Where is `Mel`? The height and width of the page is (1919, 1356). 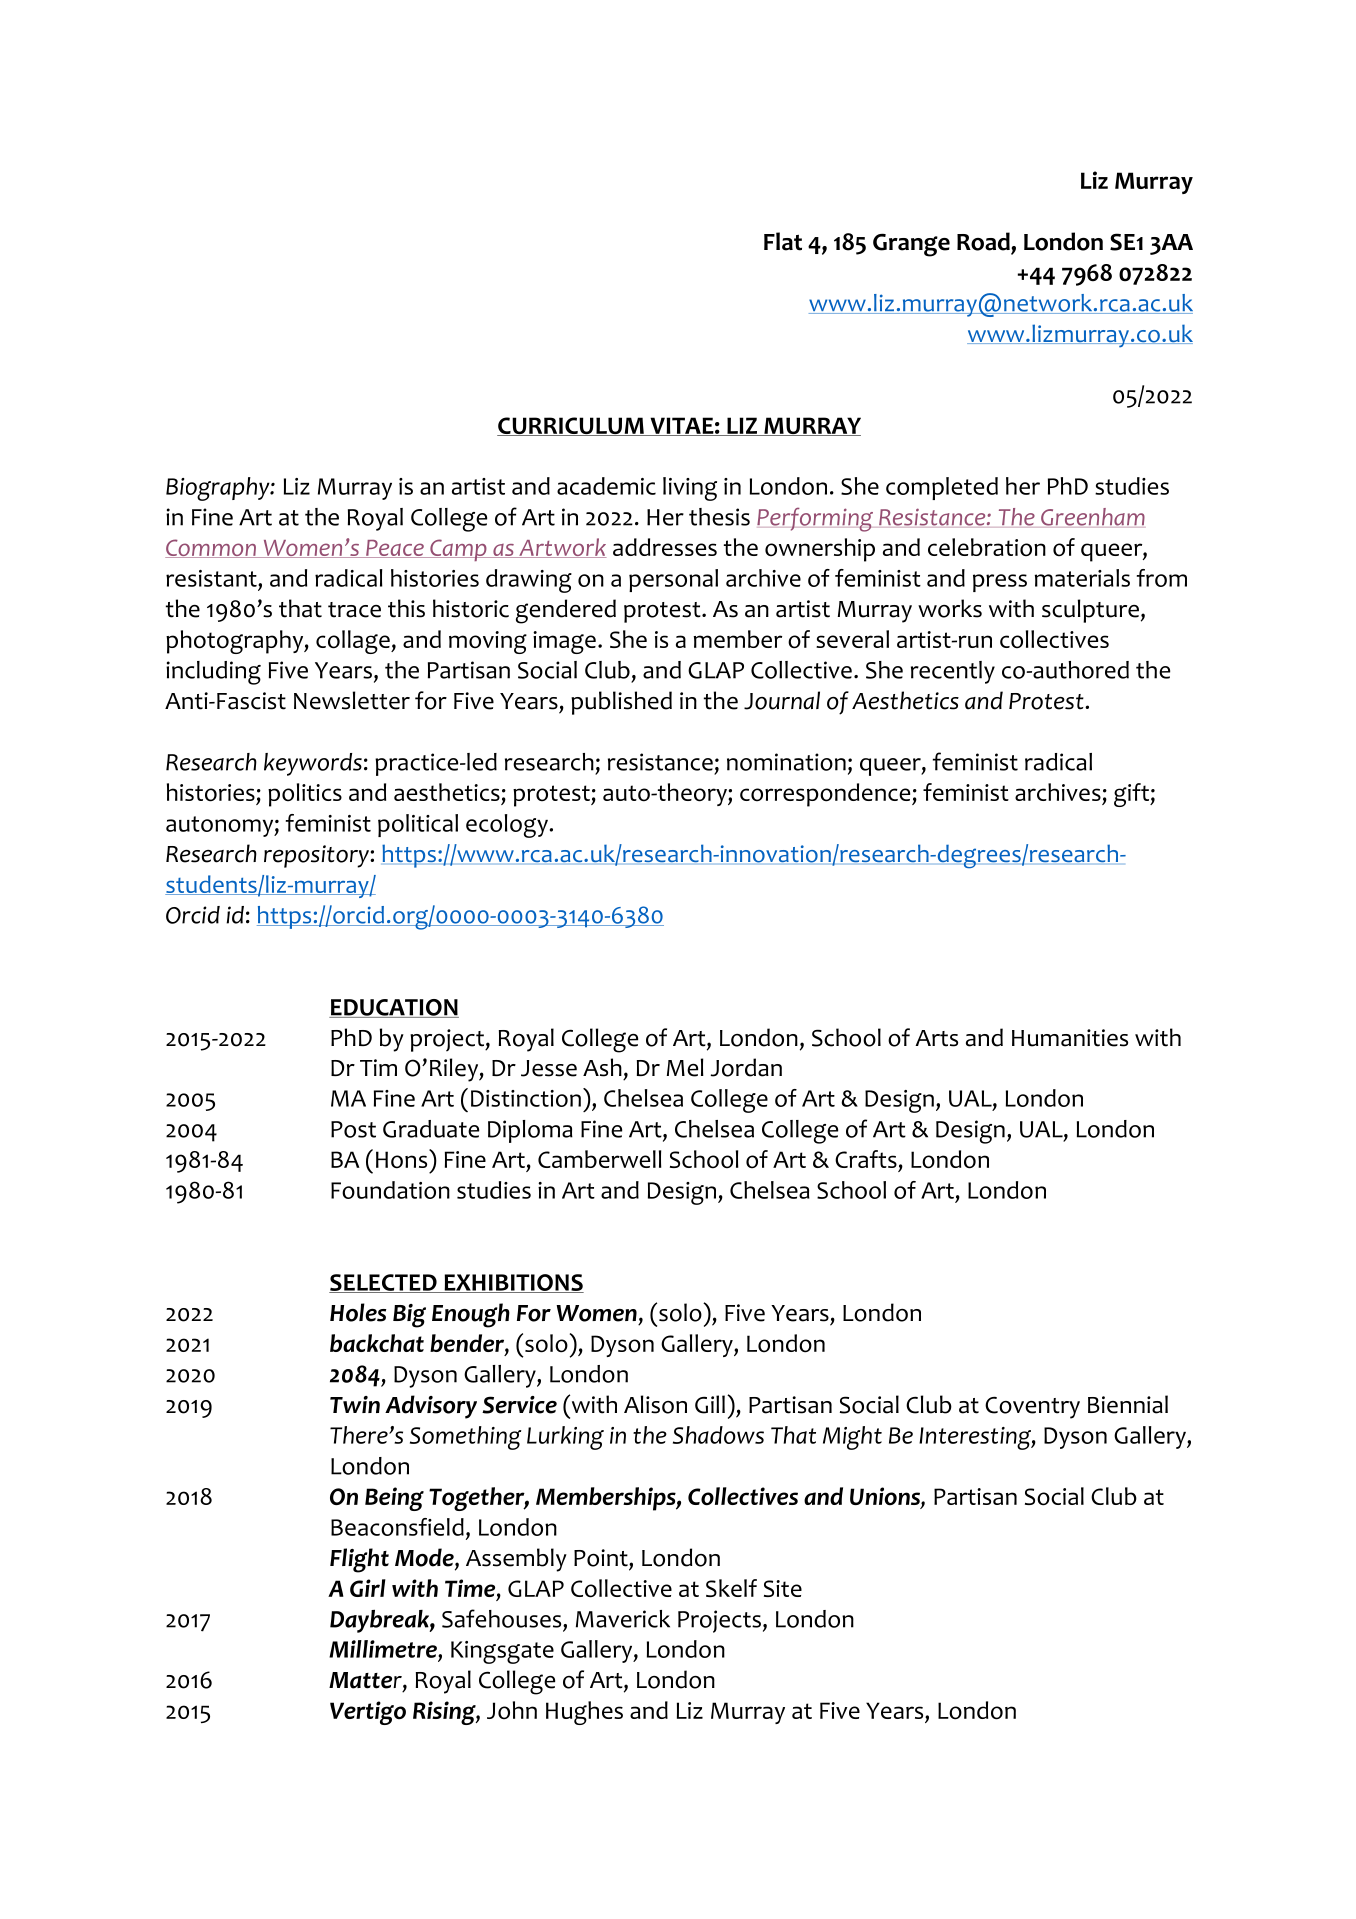 Mel is located at coordinates (685, 1067).
